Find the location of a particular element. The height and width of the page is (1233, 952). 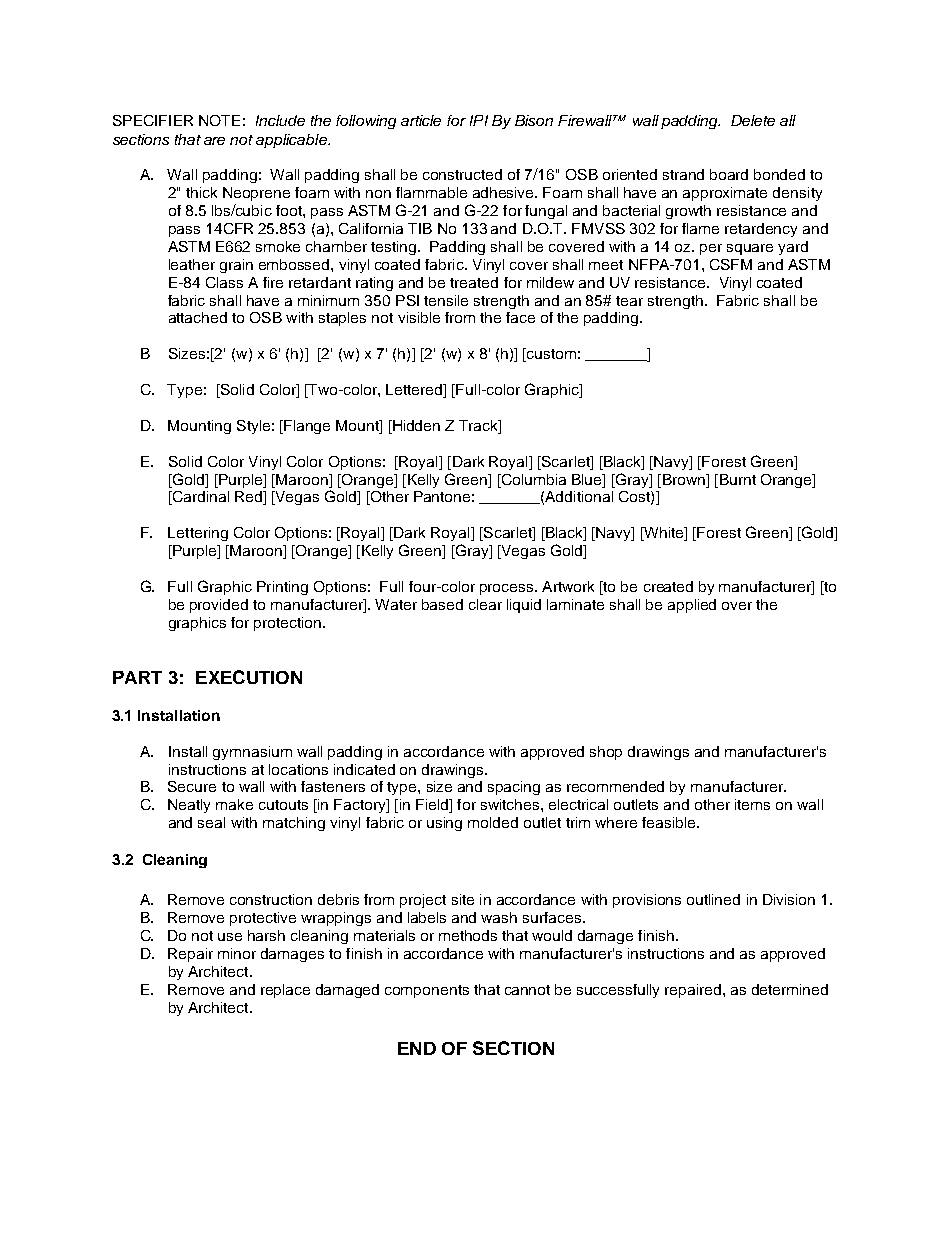

IPI is located at coordinates (479, 120).
